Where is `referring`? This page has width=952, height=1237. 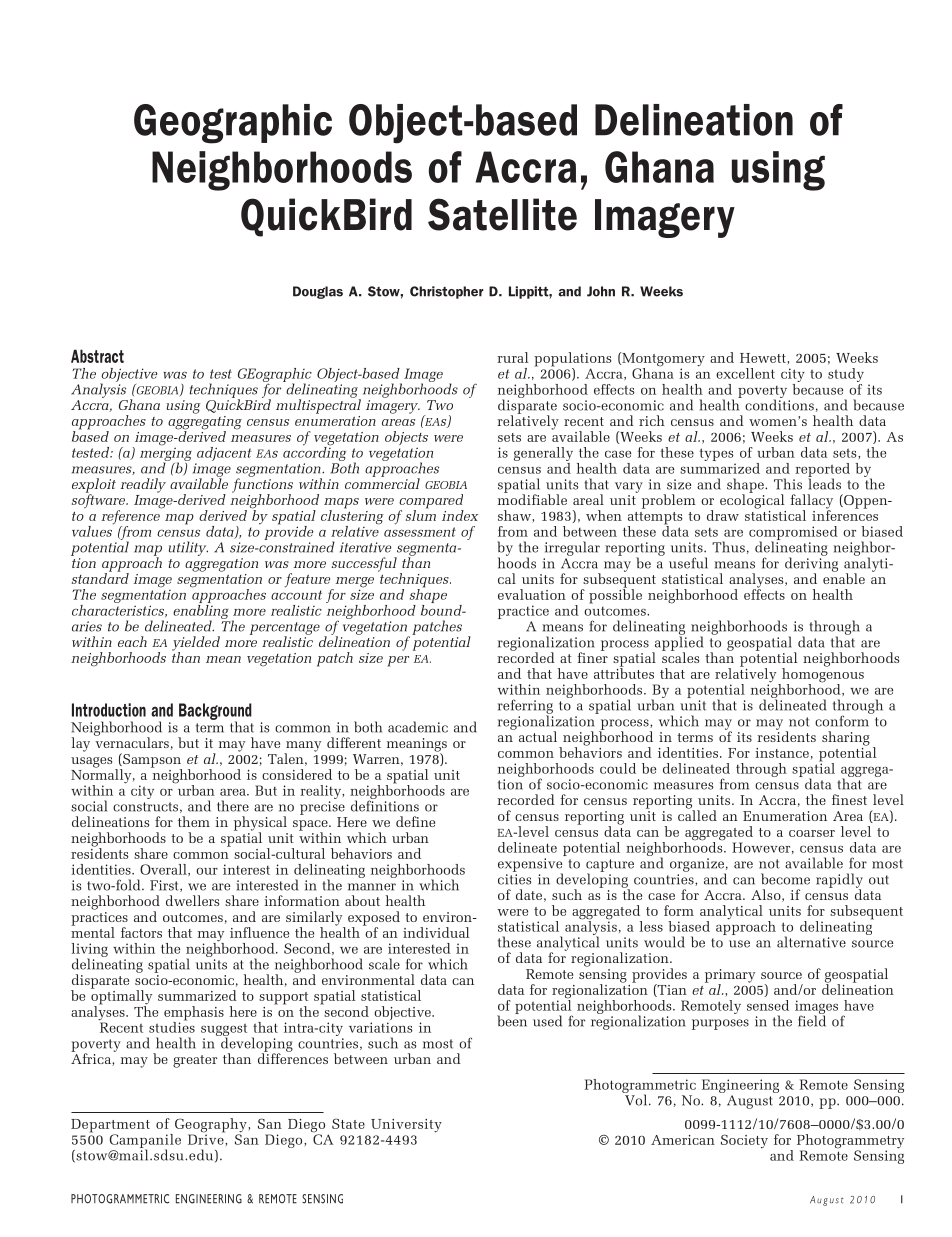 referring is located at coordinates (525, 707).
